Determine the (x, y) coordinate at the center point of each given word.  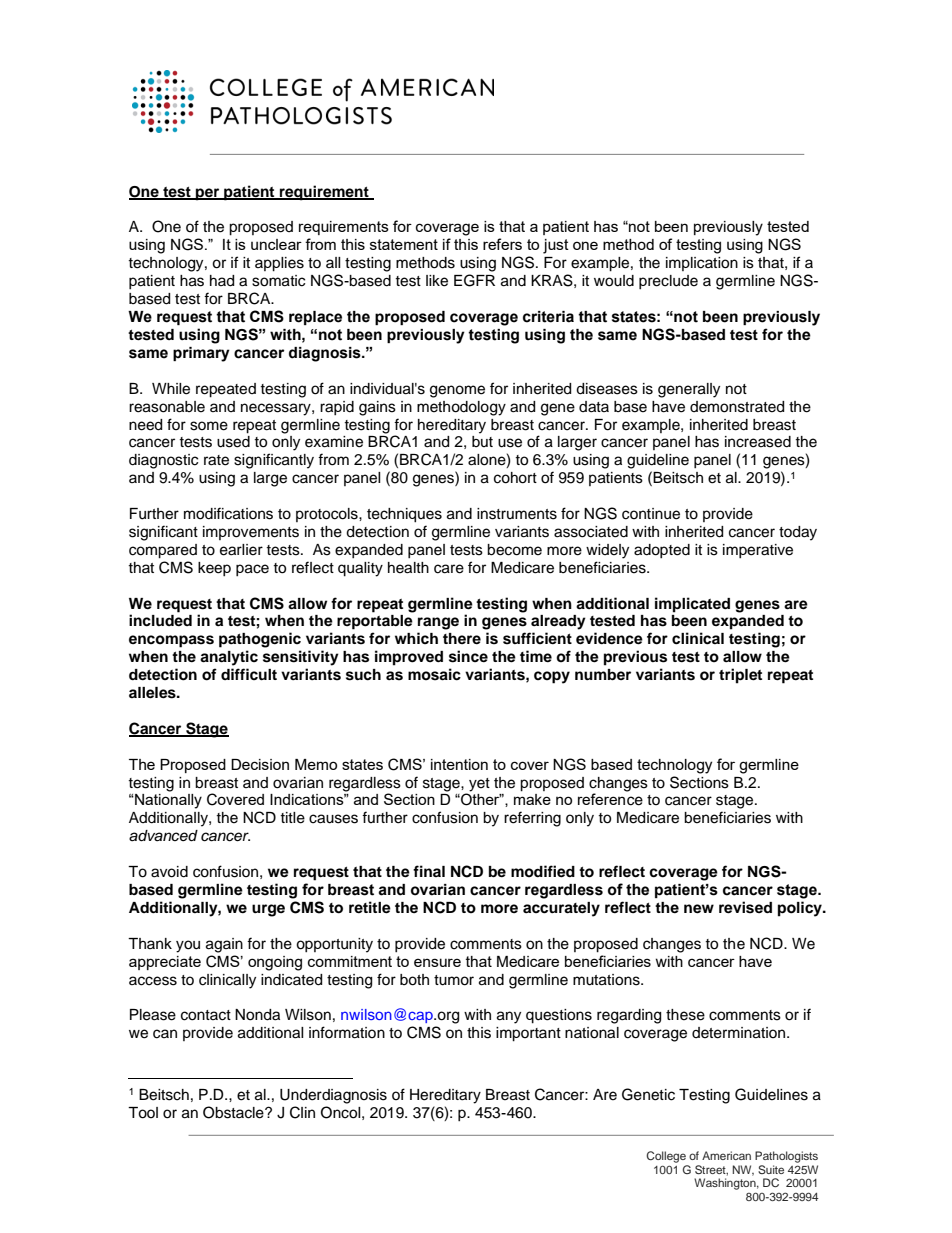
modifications (228, 513)
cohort (515, 478)
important (528, 1034)
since (468, 656)
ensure (437, 962)
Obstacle (234, 1112)
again (224, 945)
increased (758, 442)
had (222, 281)
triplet (740, 676)
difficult (249, 674)
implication (702, 264)
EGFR (474, 280)
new (699, 909)
